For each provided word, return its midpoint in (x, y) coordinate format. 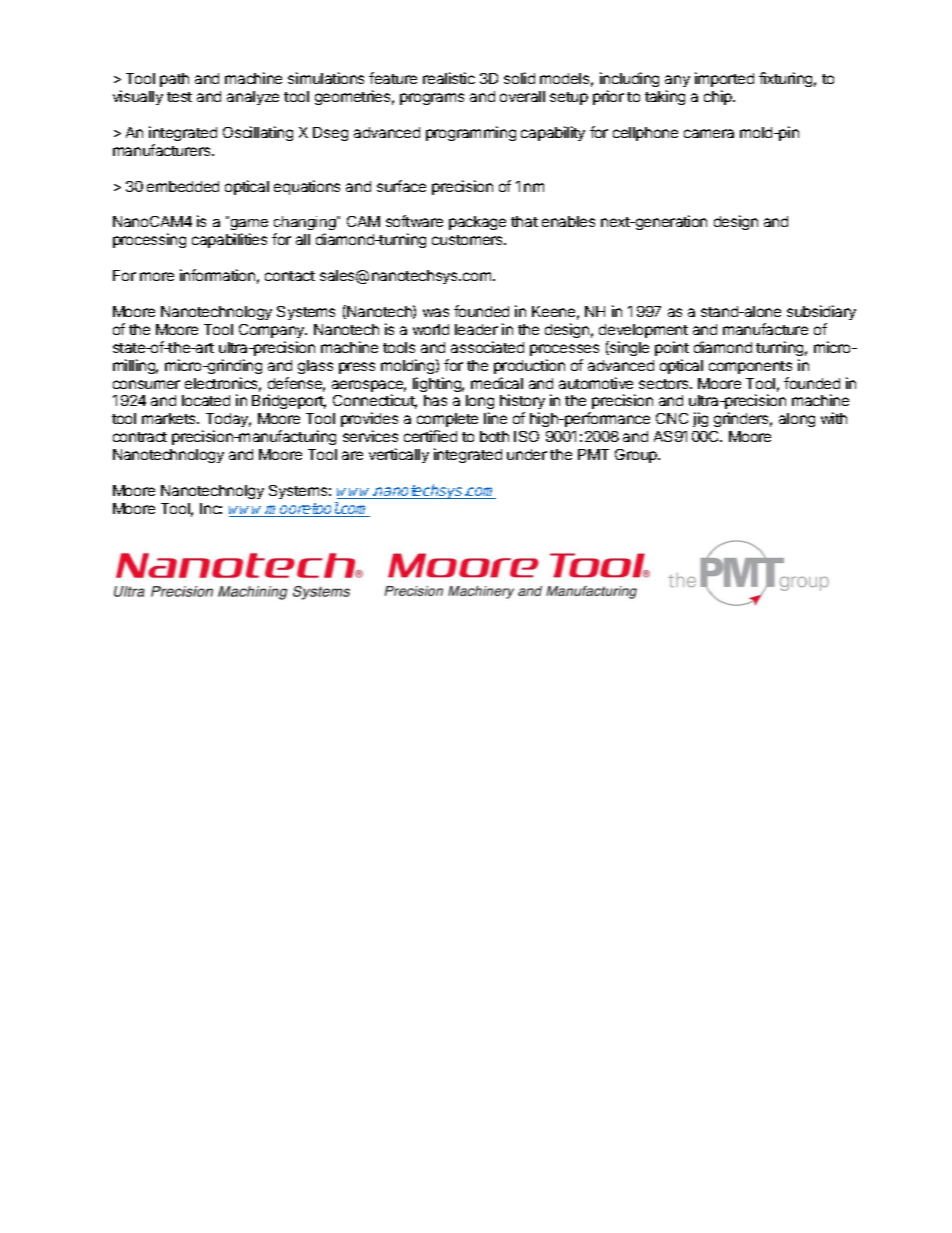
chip (719, 97)
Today (228, 422)
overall (522, 96)
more (157, 276)
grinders (743, 419)
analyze (253, 98)
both (494, 436)
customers (469, 240)
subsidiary (821, 312)
